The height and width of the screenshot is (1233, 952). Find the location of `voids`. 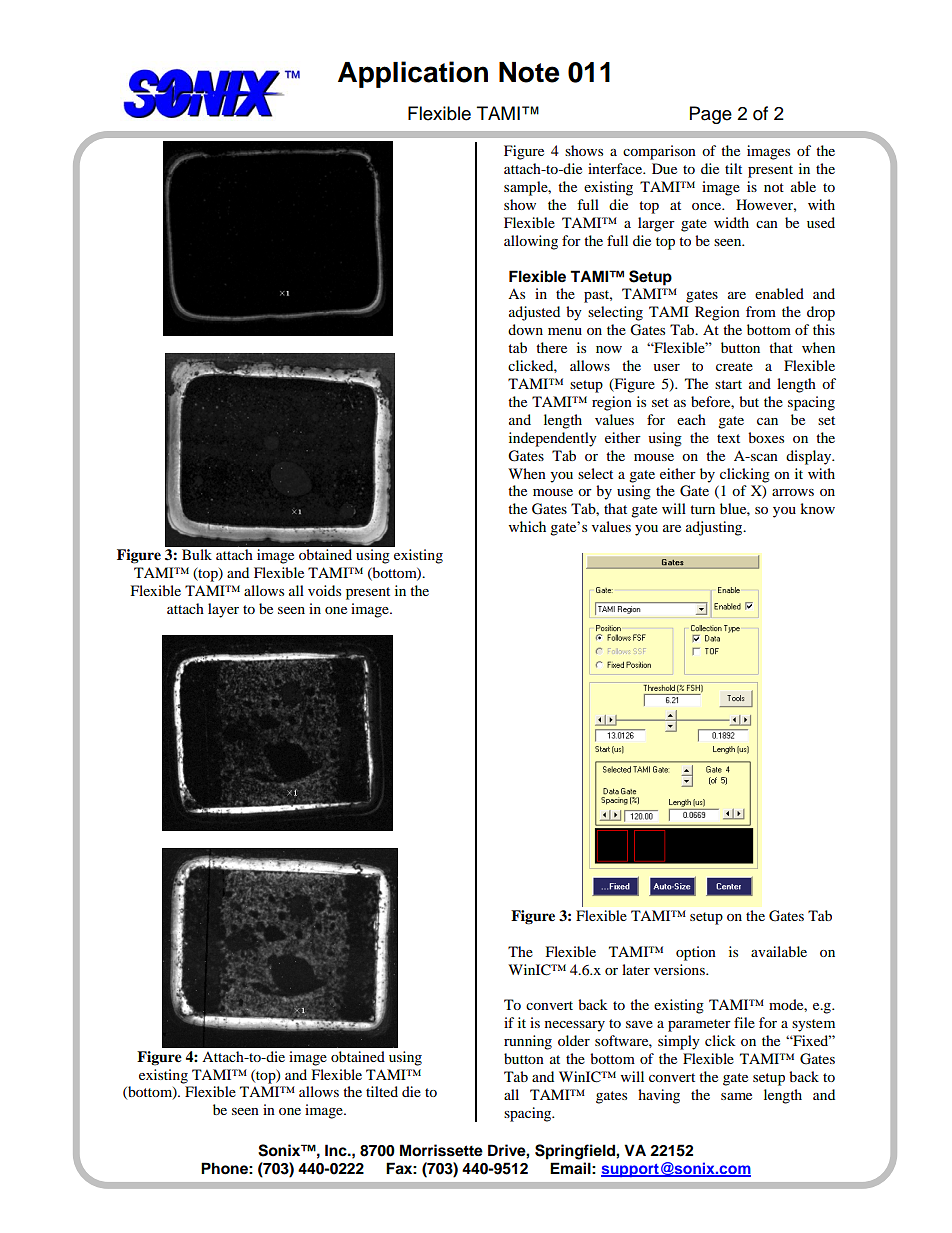

voids is located at coordinates (324, 590).
